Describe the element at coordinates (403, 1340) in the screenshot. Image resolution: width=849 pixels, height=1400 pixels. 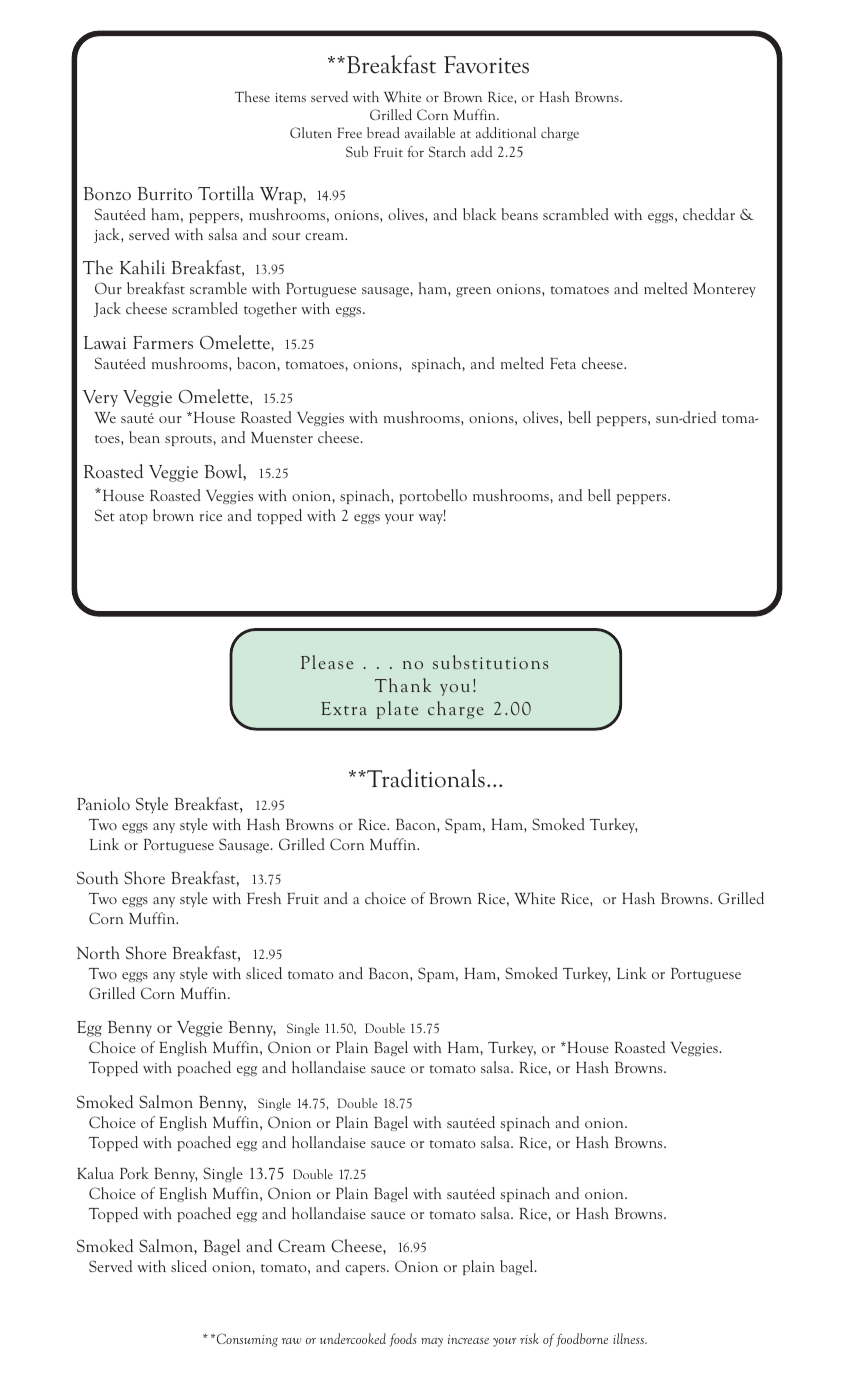
I see `foods` at that location.
